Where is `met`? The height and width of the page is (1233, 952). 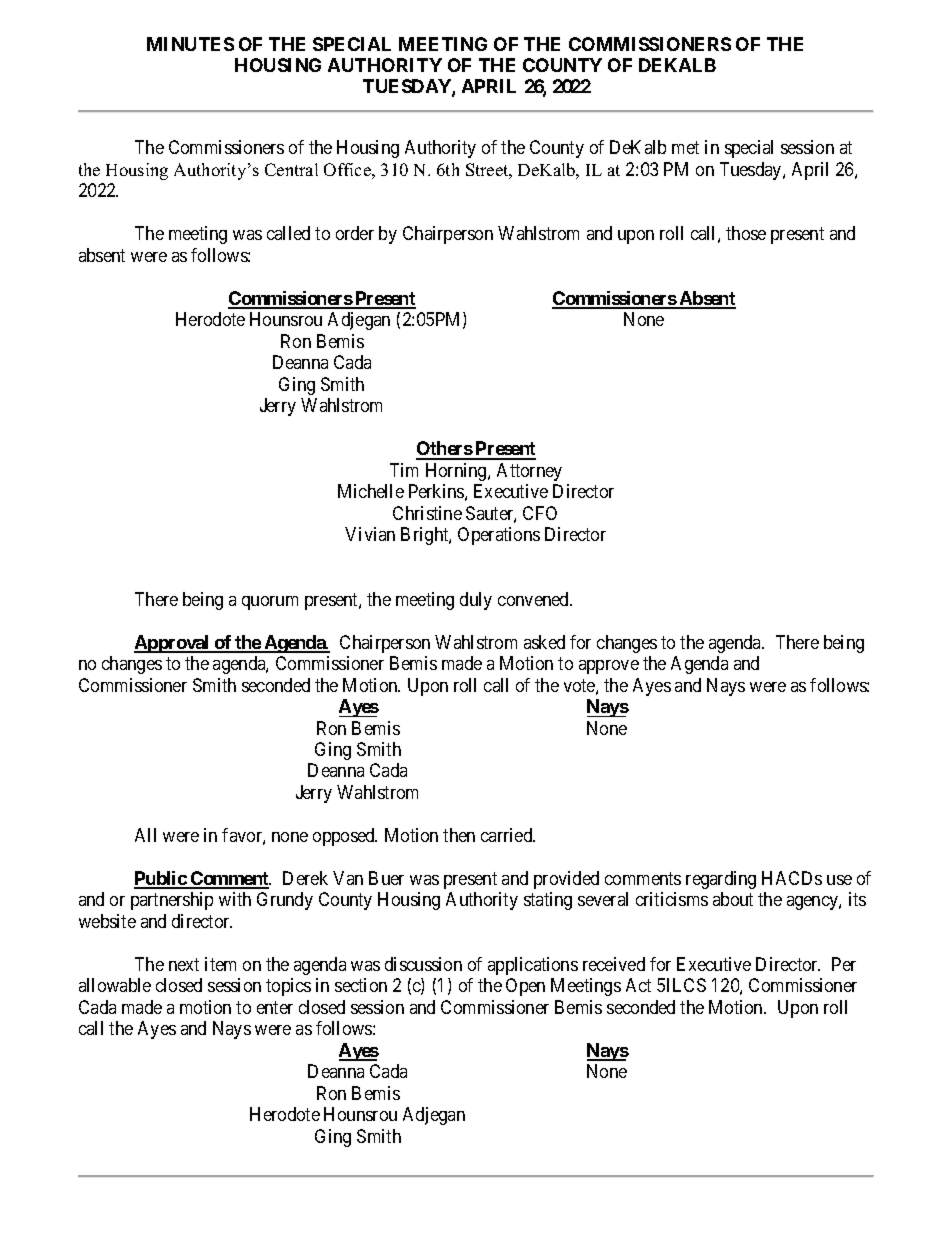
met is located at coordinates (685, 148).
